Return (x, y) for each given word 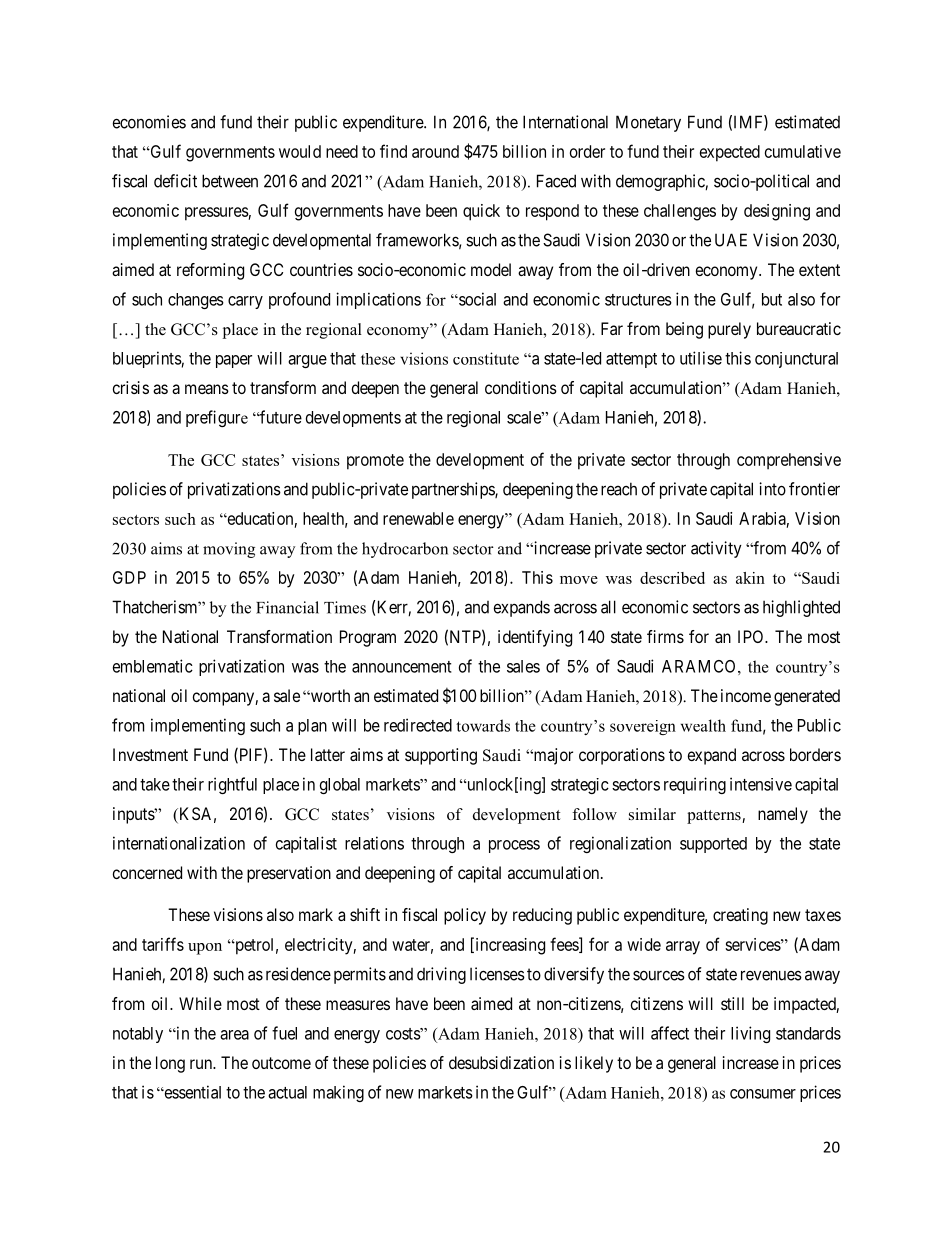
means (207, 389)
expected (730, 153)
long (170, 1064)
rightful (232, 785)
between (230, 181)
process (514, 846)
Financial (287, 607)
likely (594, 1064)
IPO (752, 636)
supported (713, 845)
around (435, 151)
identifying (535, 638)
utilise (701, 358)
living (750, 1034)
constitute (486, 358)
